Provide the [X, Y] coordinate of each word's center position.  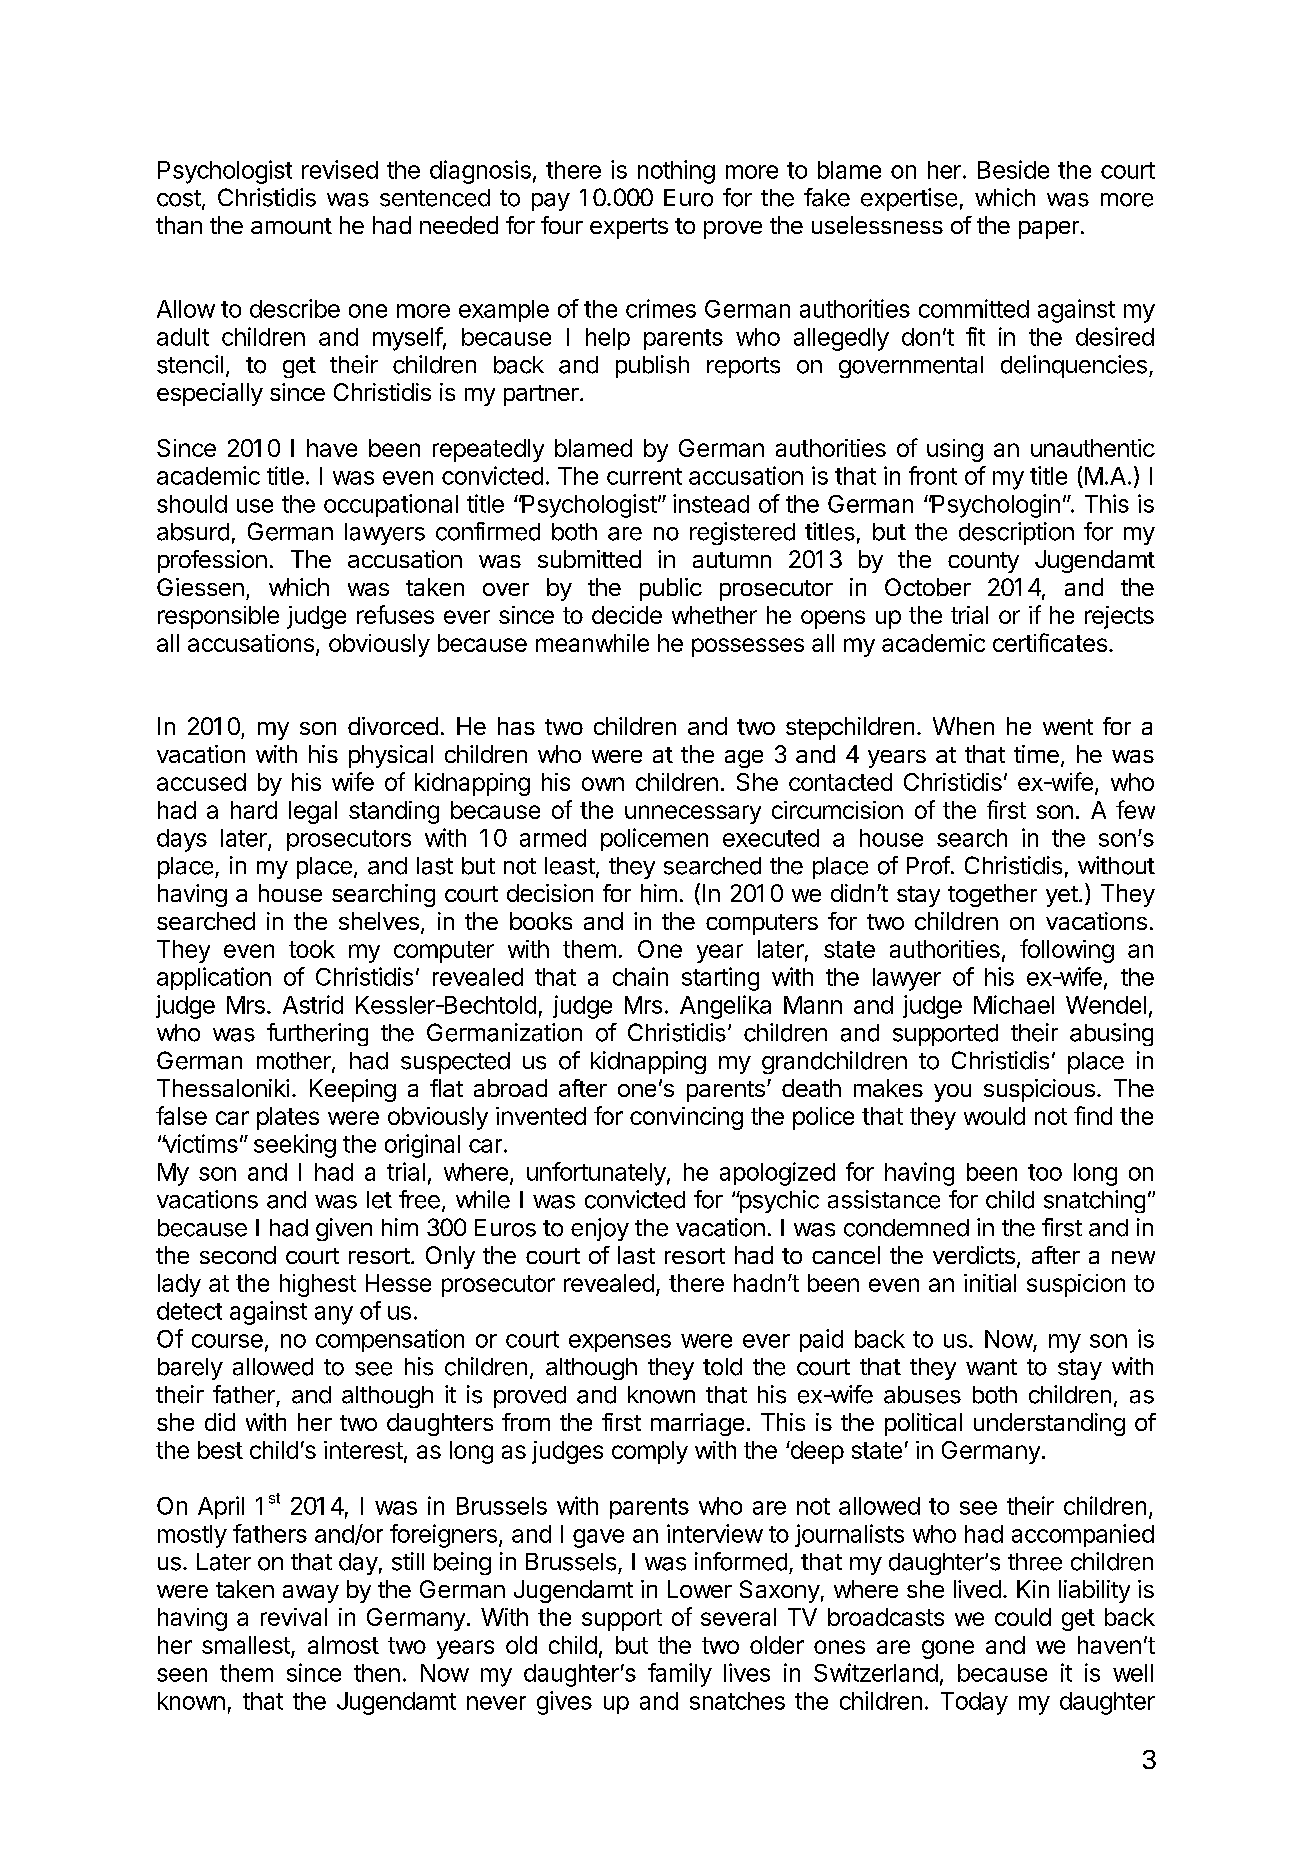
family [680, 1675]
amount [291, 226]
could [1023, 1617]
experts [629, 228]
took [312, 949]
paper [1049, 230]
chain [640, 976]
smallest [247, 1646]
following [1067, 951]
